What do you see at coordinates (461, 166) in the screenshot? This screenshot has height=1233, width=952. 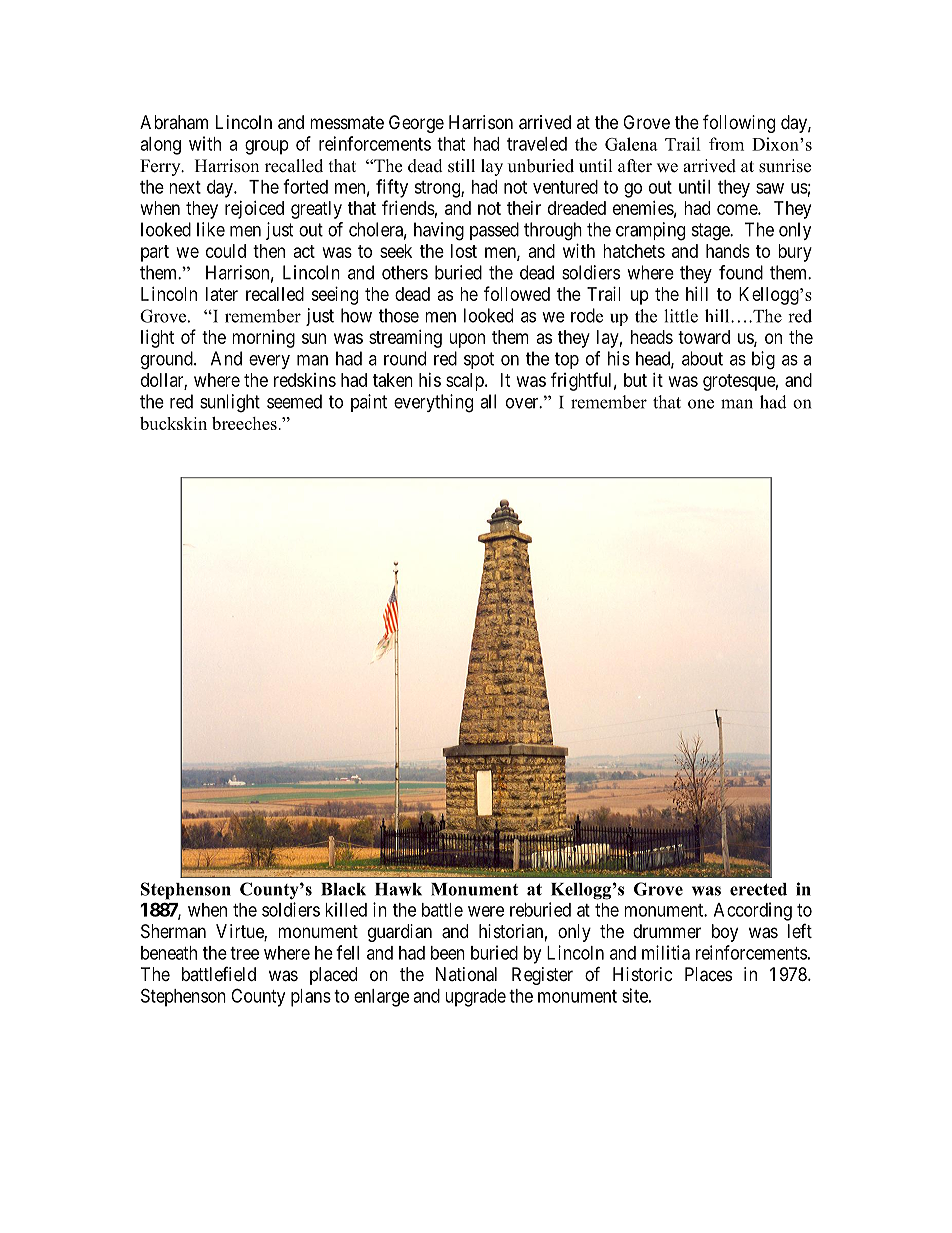 I see `still` at bounding box center [461, 166].
